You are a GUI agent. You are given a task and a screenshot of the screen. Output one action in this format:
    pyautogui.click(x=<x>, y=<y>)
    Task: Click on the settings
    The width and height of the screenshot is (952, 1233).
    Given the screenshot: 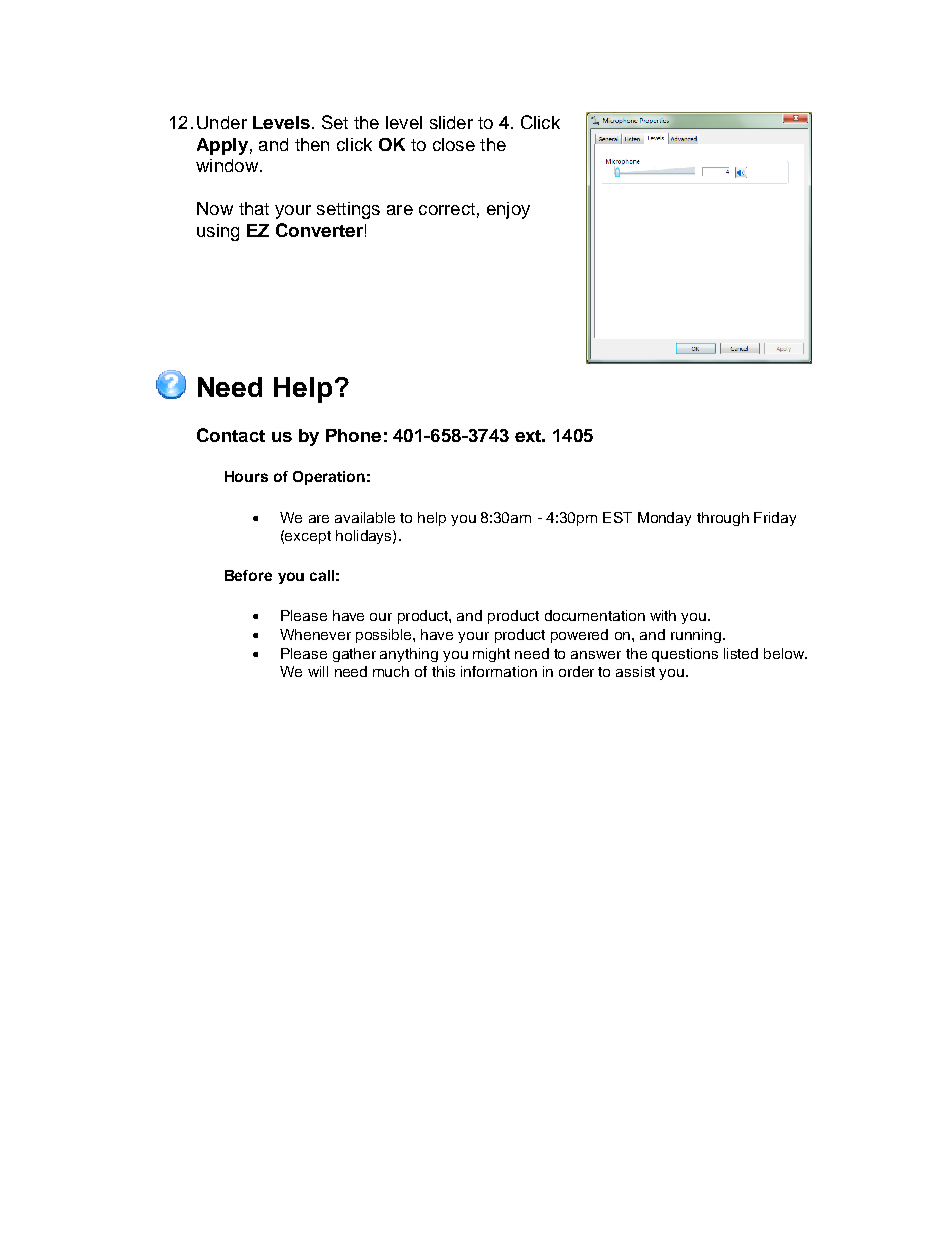 What is the action you would take?
    pyautogui.click(x=348, y=210)
